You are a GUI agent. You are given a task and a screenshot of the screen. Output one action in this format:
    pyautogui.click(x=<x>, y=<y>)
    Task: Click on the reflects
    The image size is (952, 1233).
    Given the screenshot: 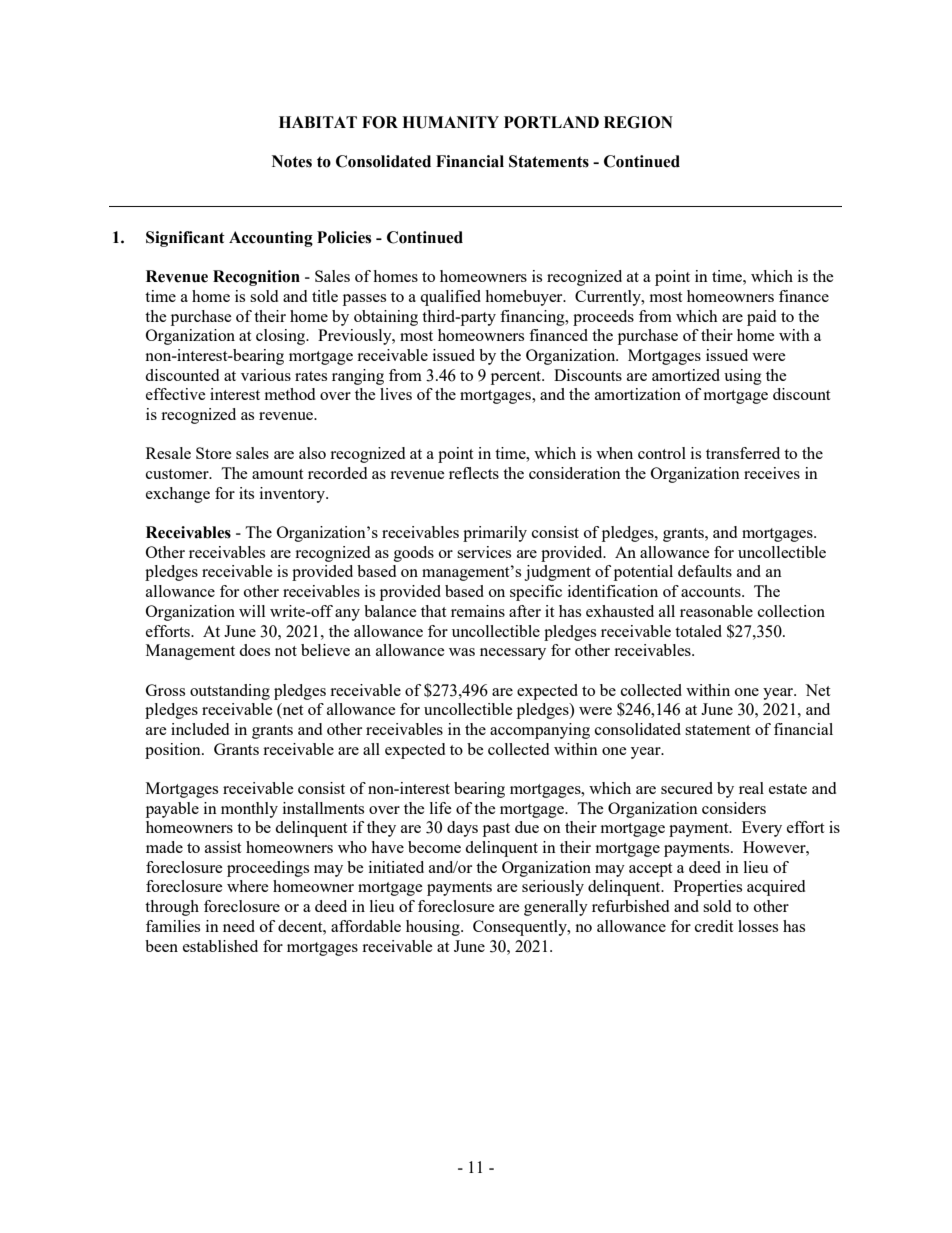 What is the action you would take?
    pyautogui.click(x=474, y=473)
